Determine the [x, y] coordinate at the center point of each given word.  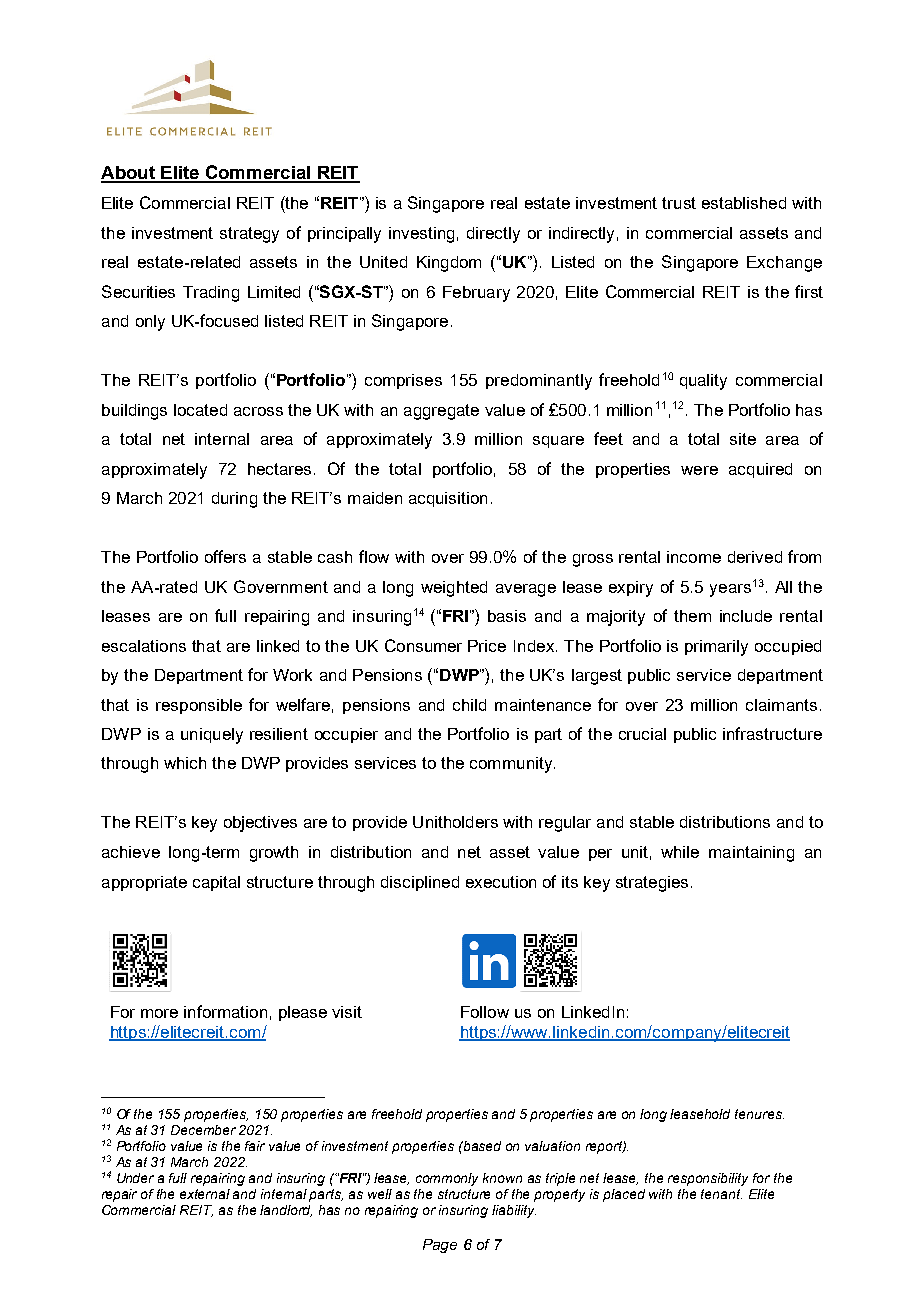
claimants [781, 705]
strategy [249, 235]
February [476, 294]
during [234, 500]
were [699, 470]
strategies [652, 884]
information [225, 1011]
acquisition [448, 499]
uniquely [212, 736]
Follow [485, 1012]
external [205, 1194]
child [469, 705]
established [744, 203]
